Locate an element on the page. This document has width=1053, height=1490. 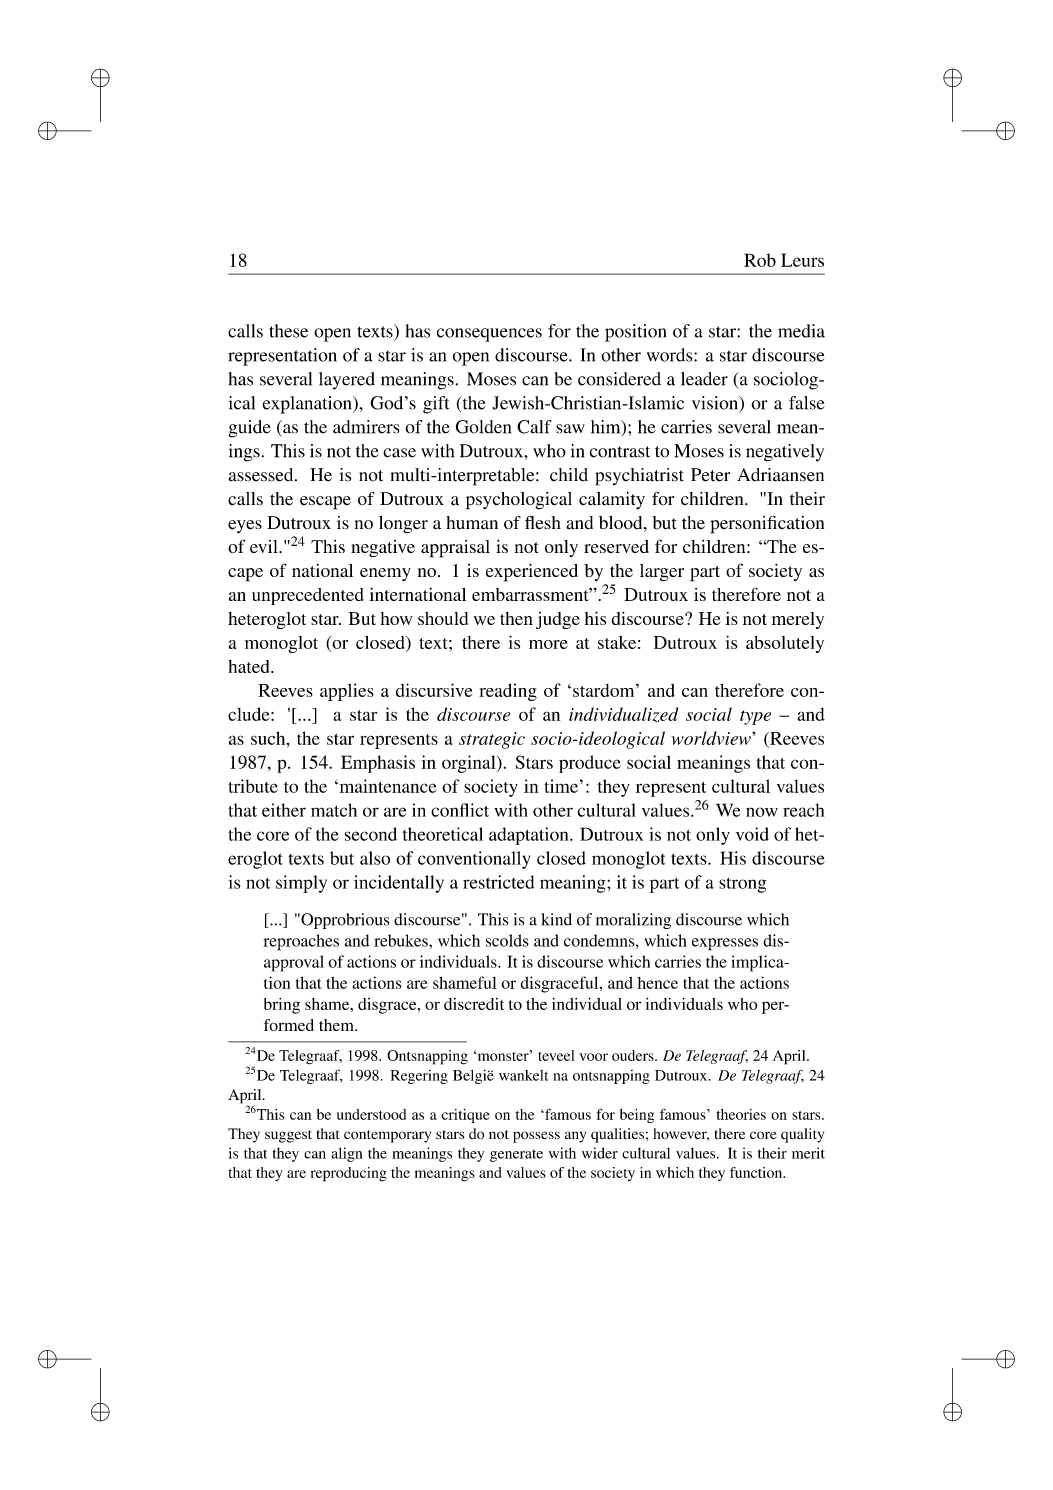
theories is located at coordinates (741, 1114).
